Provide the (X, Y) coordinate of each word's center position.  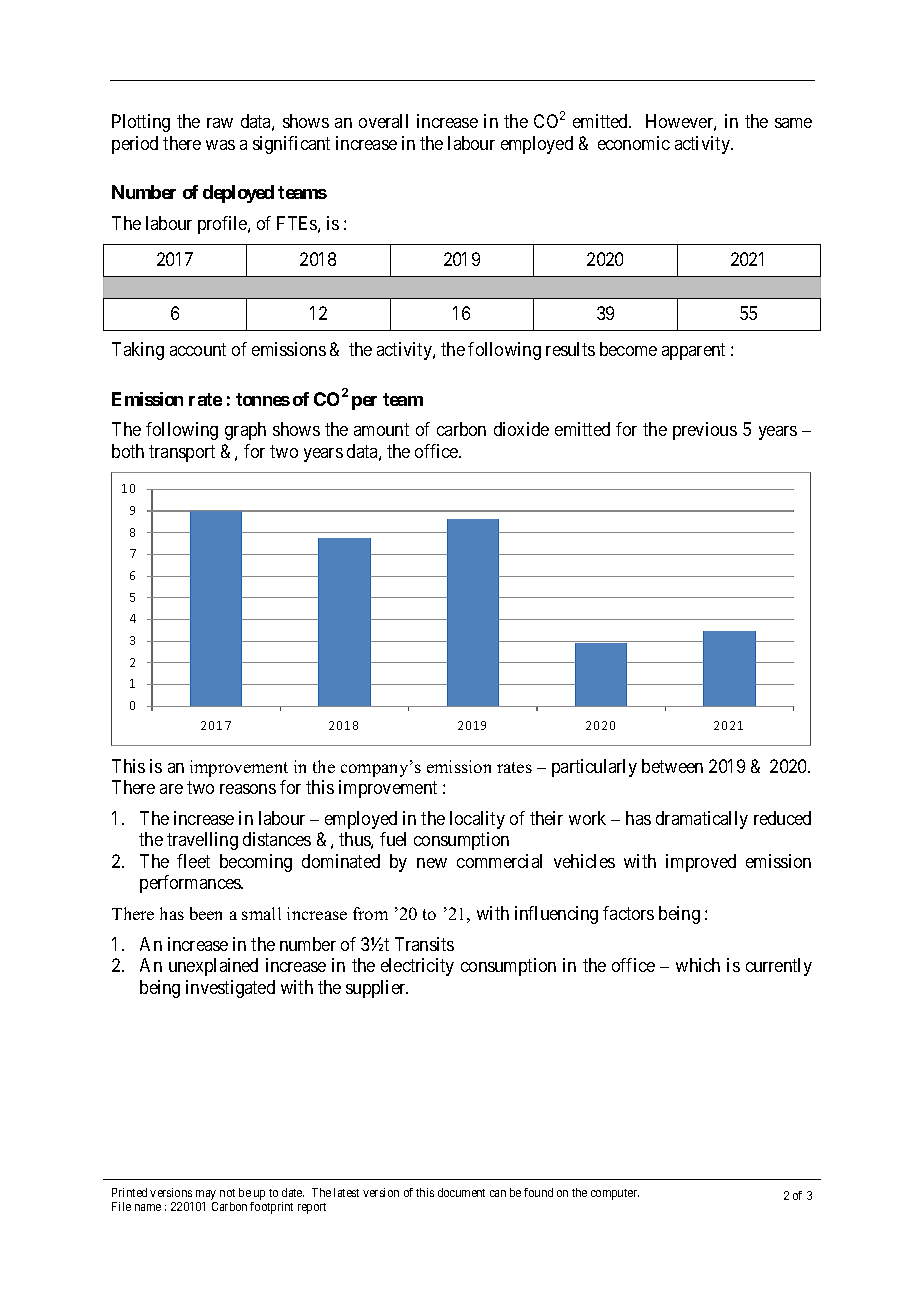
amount (381, 429)
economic (634, 143)
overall (383, 121)
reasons (248, 789)
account (198, 349)
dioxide (521, 429)
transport (182, 453)
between (672, 766)
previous (705, 431)
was (220, 145)
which (698, 965)
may (206, 1195)
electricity (417, 967)
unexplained (213, 967)
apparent (693, 351)
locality (477, 820)
